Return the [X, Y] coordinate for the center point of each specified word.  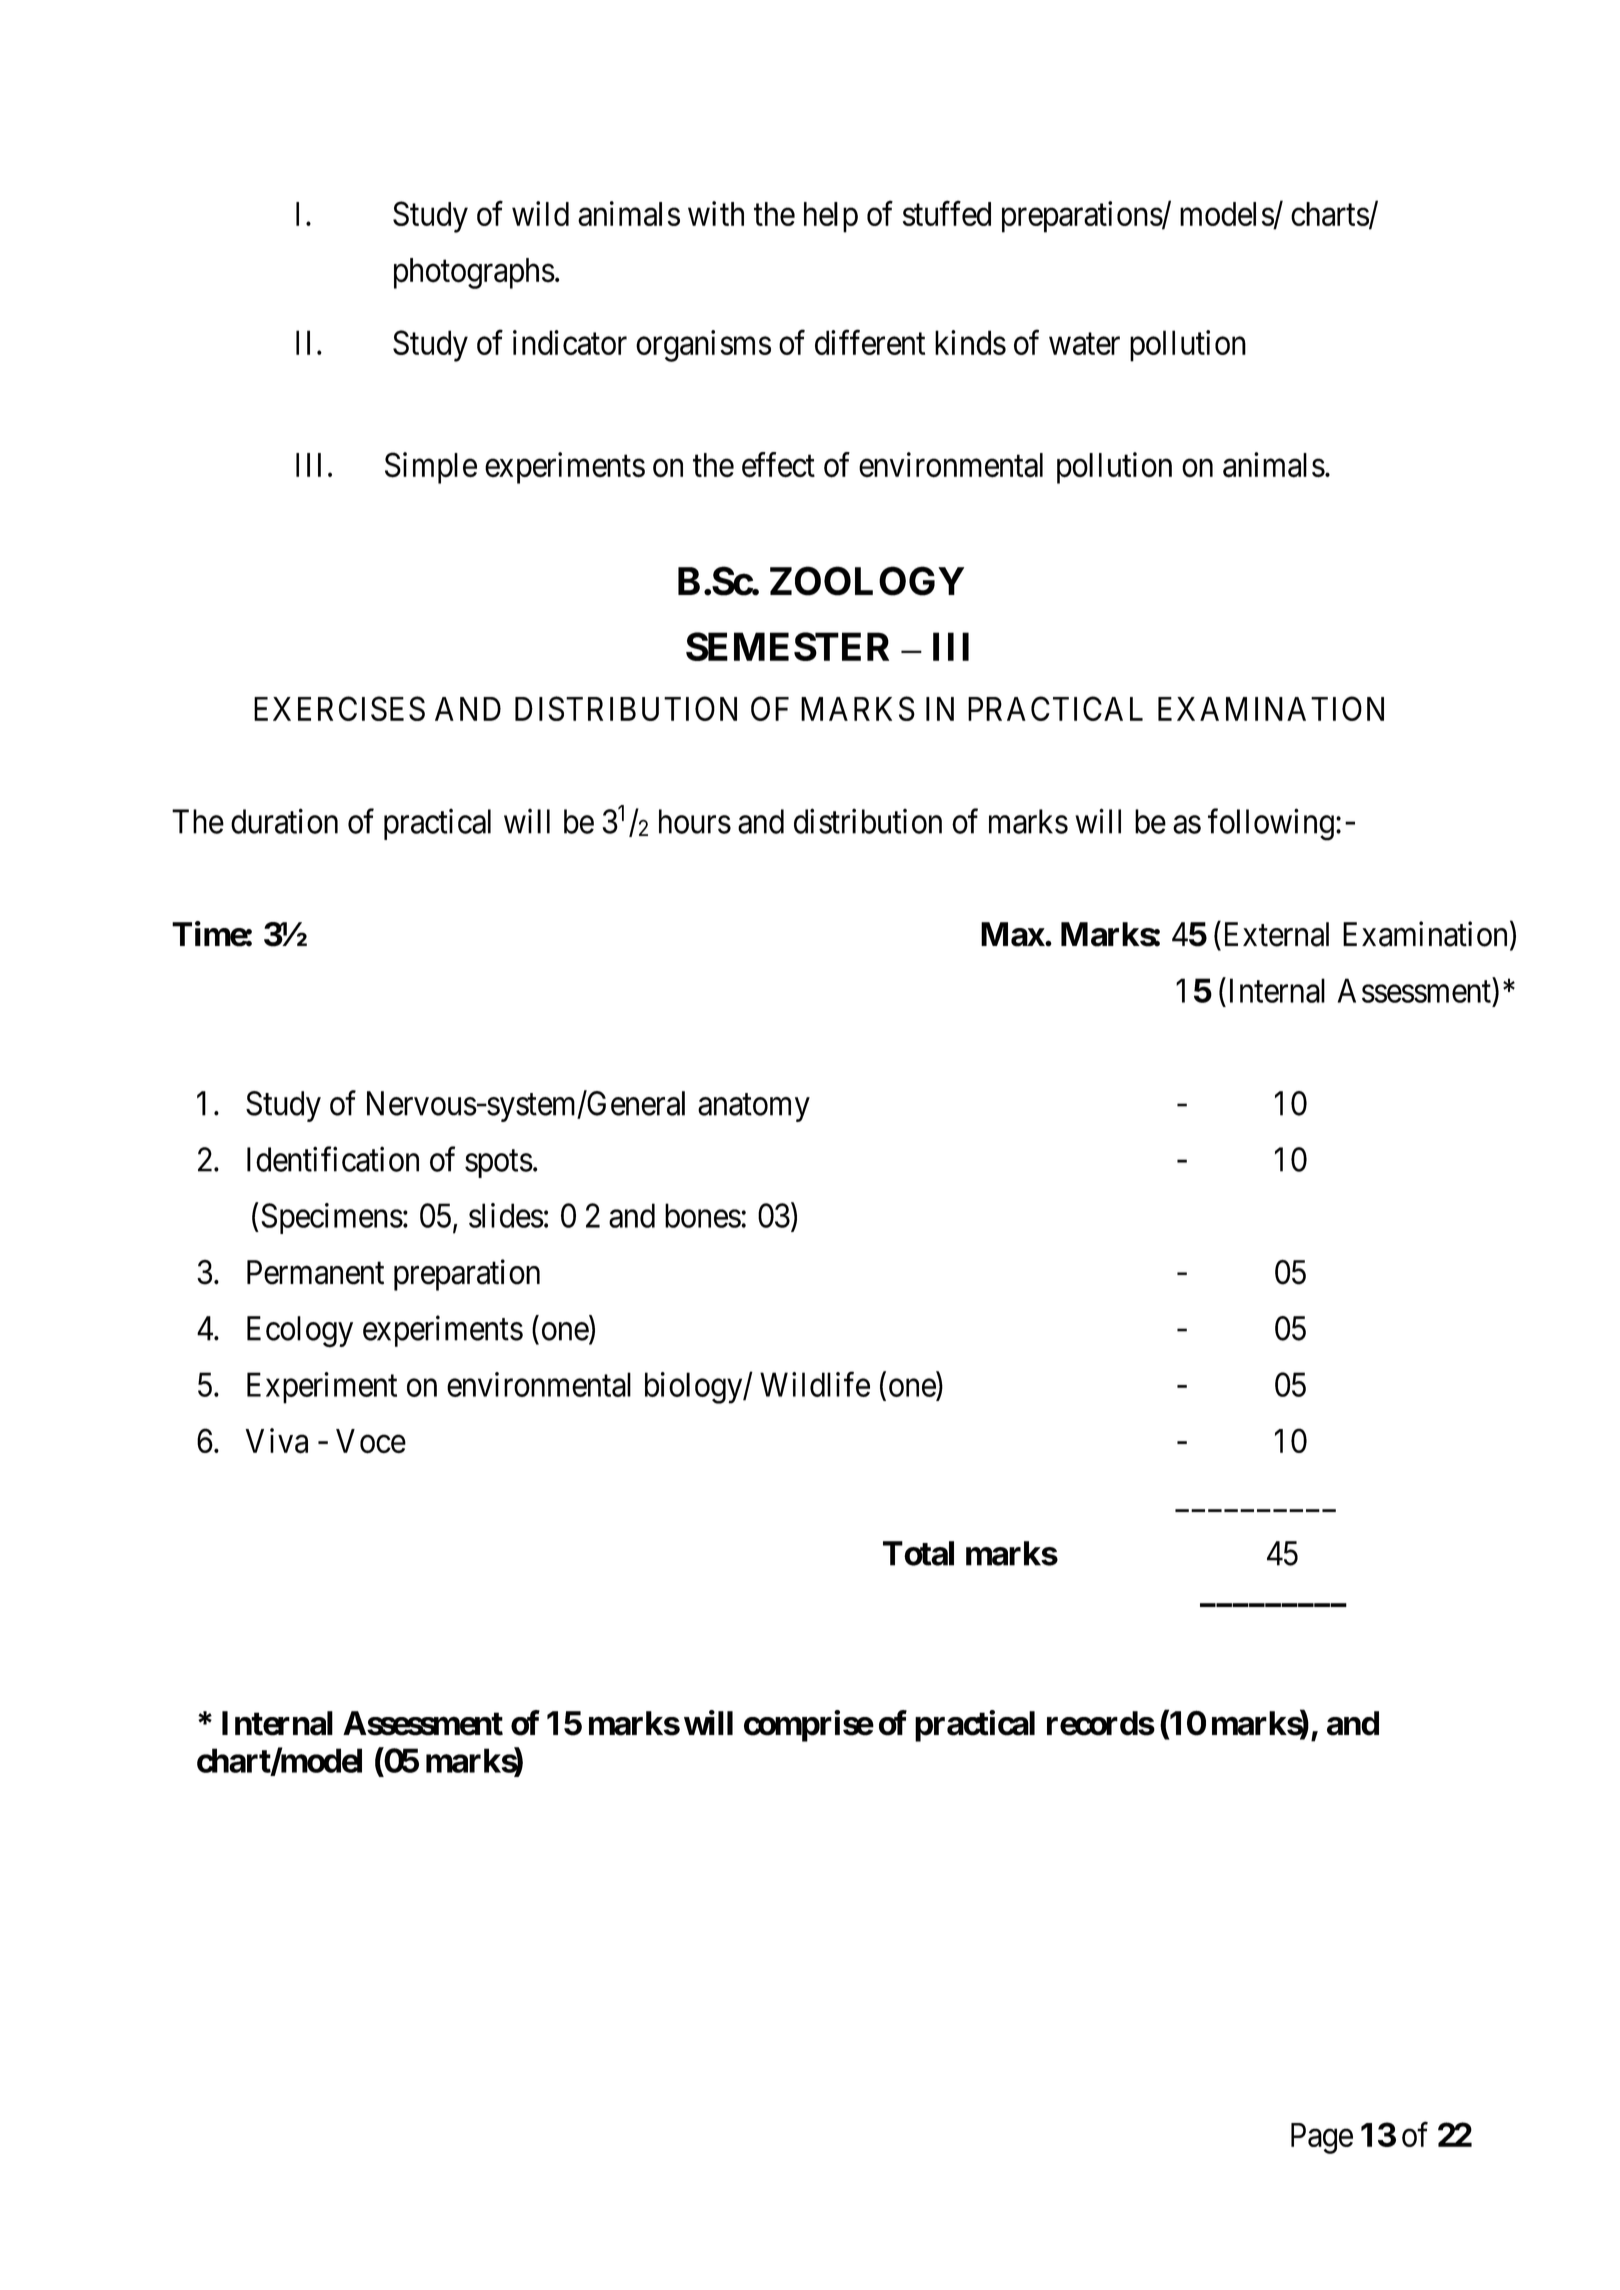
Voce [371, 1441]
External [1274, 934]
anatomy [754, 1108]
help [831, 217]
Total [918, 1553]
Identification [333, 1159]
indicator [570, 342]
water [1084, 344]
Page [1322, 2138]
